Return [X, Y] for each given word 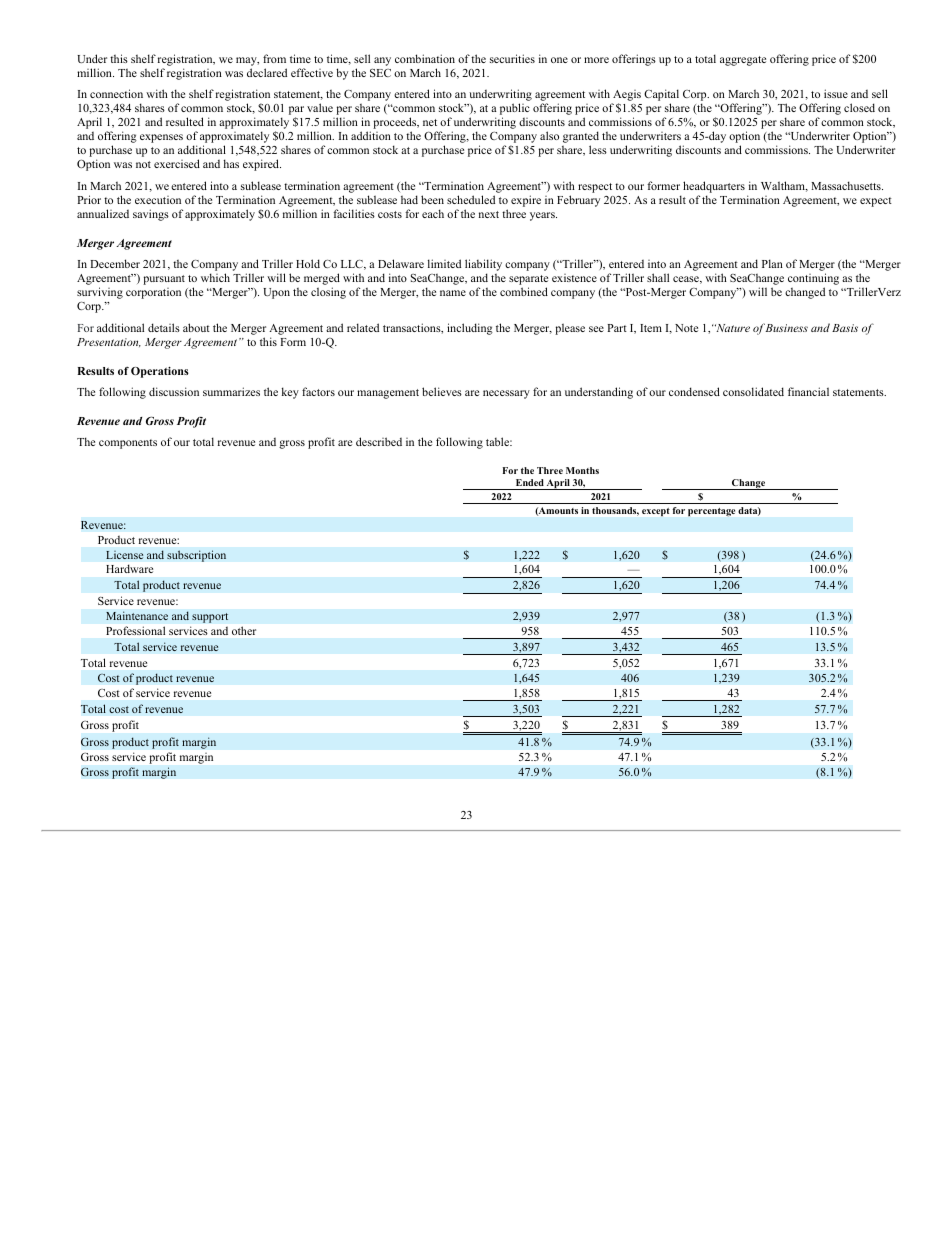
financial [808, 391]
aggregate [743, 61]
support [210, 618]
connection [116, 93]
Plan [772, 263]
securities [512, 58]
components [128, 444]
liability [483, 266]
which [215, 277]
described [379, 441]
